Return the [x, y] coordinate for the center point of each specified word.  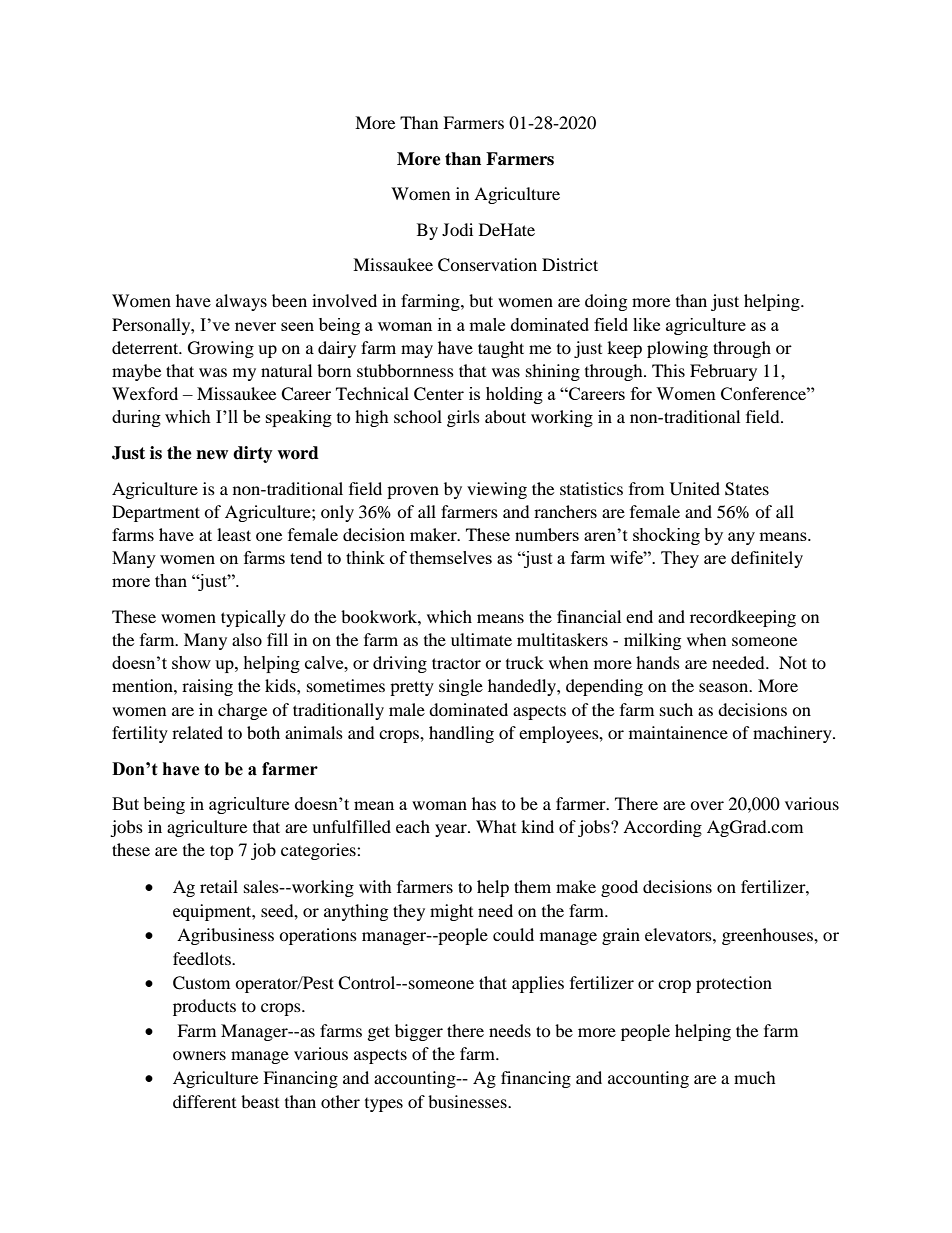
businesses [468, 1101]
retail [219, 886]
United [695, 489]
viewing [497, 490]
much [755, 1077]
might [451, 912]
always [241, 302]
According [662, 828]
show [191, 662]
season [725, 687]
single [461, 687]
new [212, 455]
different [204, 1101]
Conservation [487, 265]
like [646, 324]
